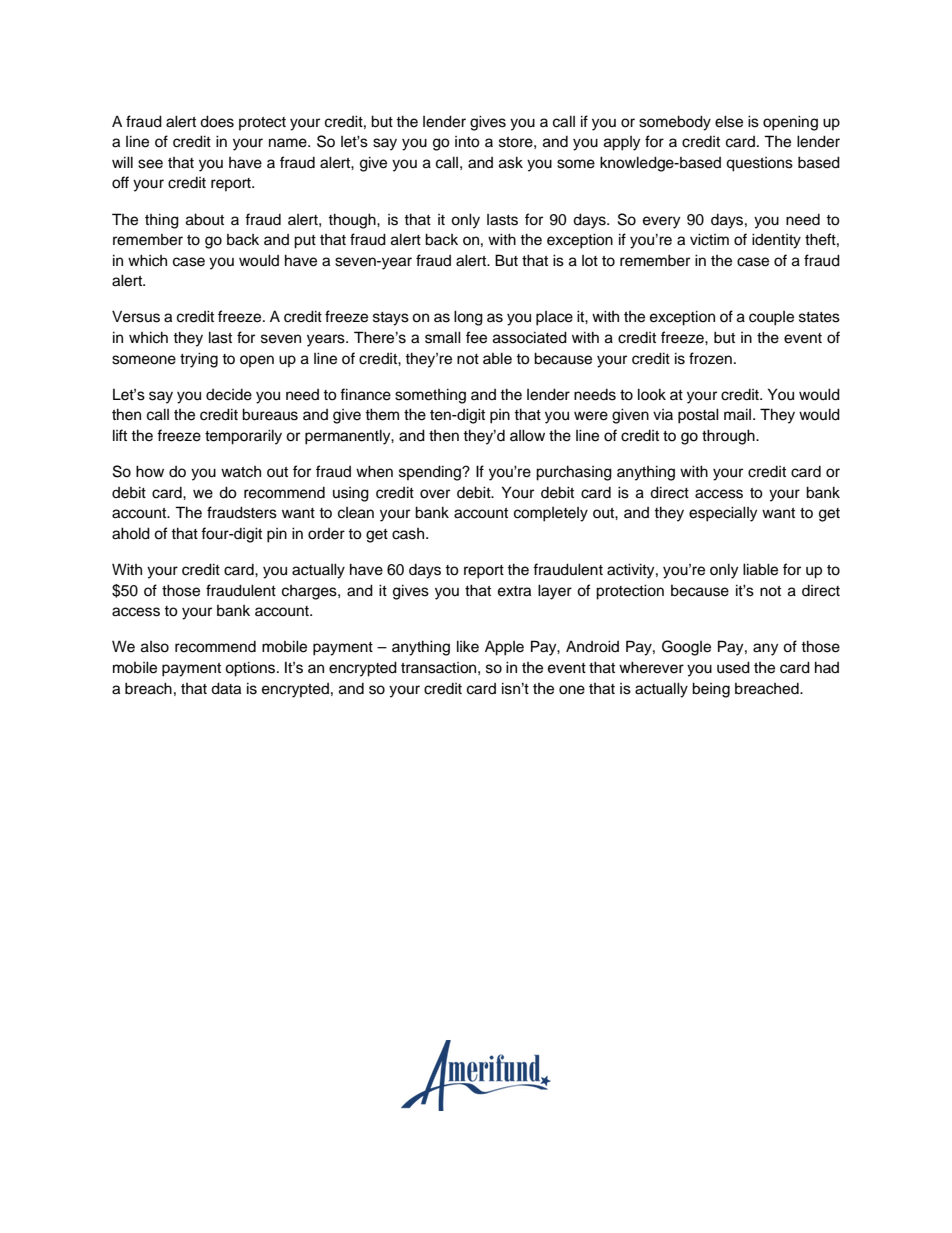 This screenshot has height=1233, width=952. Describe the element at coordinates (408, 534) in the screenshot. I see `cash` at that location.
